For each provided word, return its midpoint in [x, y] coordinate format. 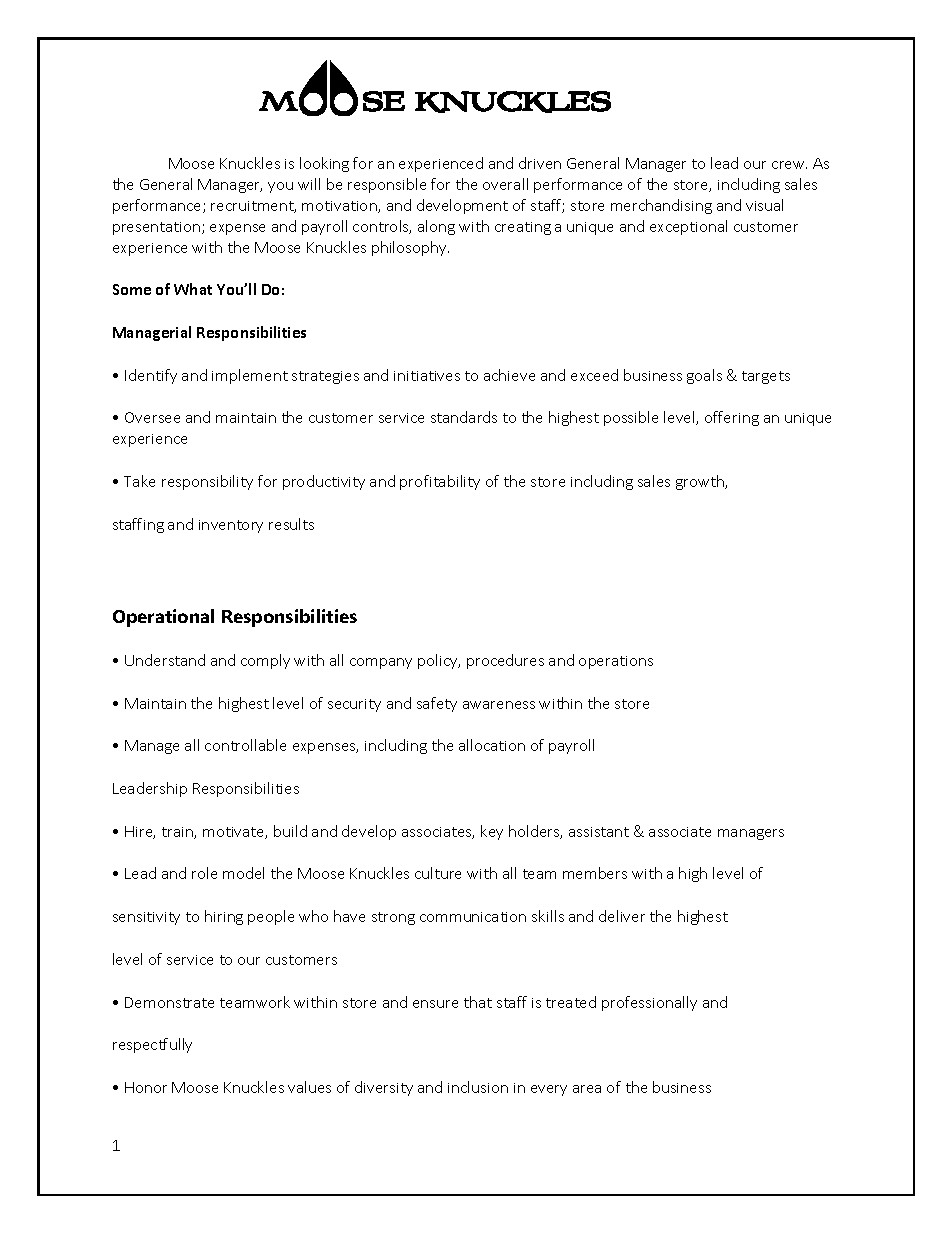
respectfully [152, 1045]
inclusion [478, 1087]
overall [505, 184]
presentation [158, 228]
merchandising [661, 206]
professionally [649, 1003]
